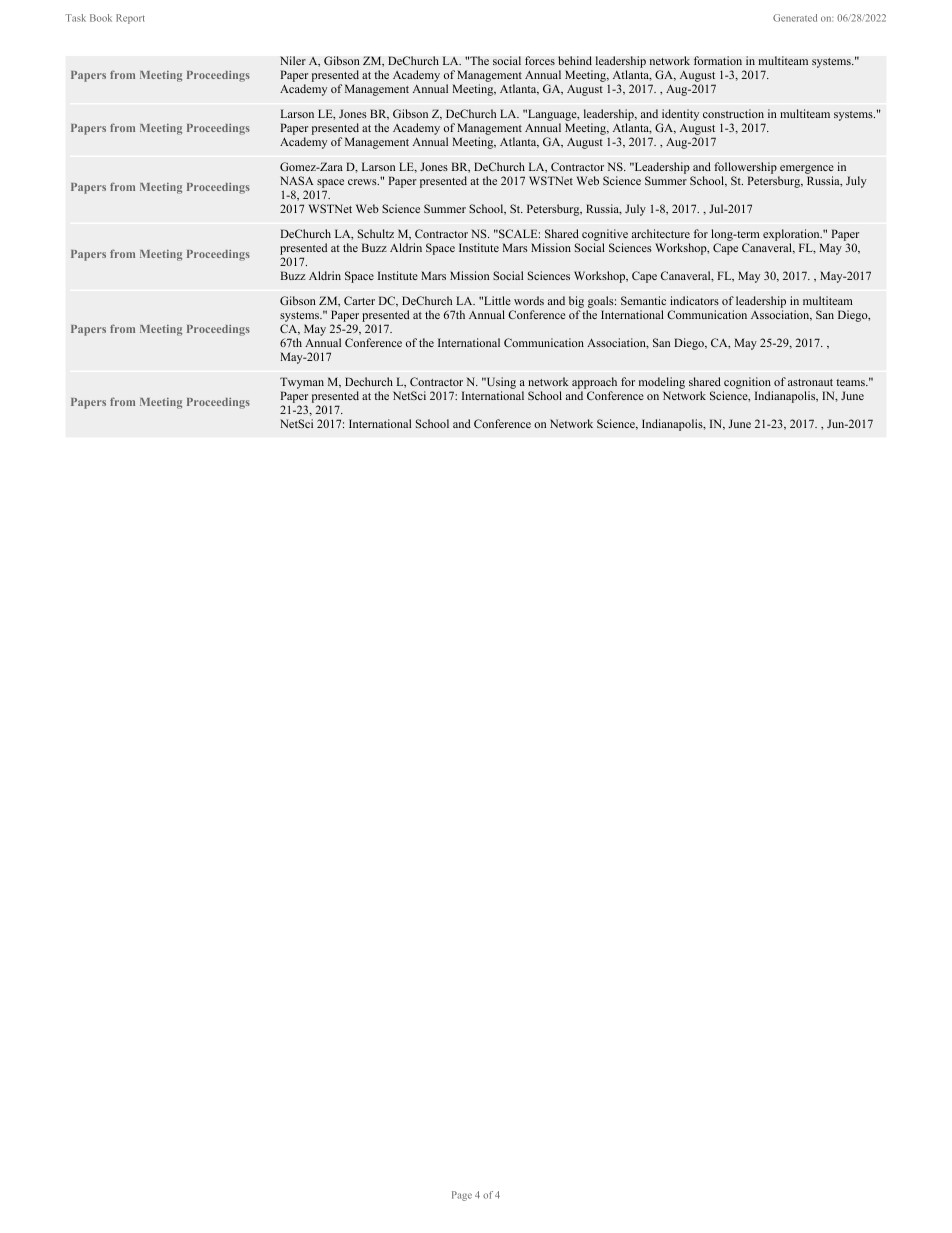 The image size is (952, 1233). I want to click on forces, so click(540, 60).
